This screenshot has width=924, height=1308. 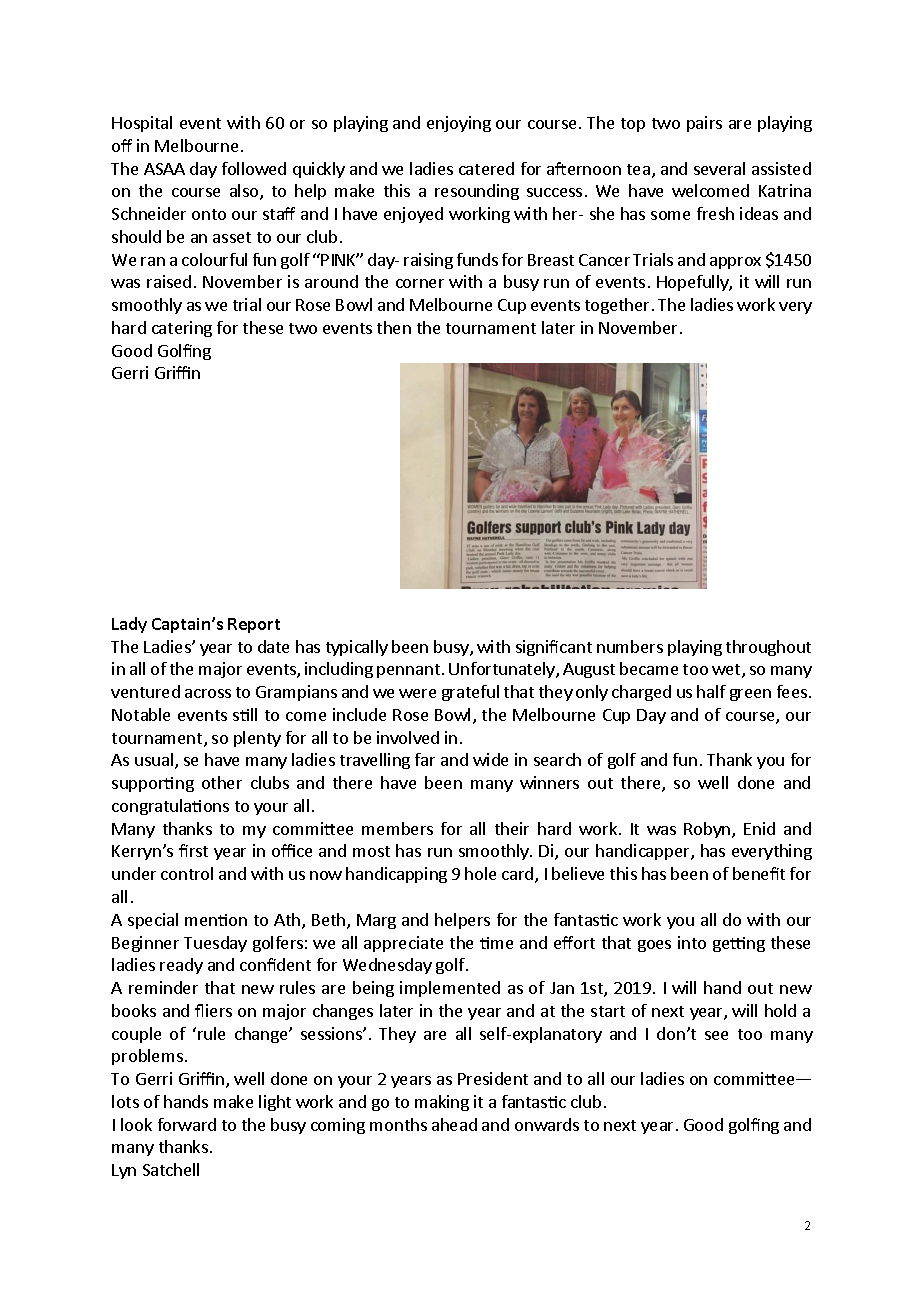 What do you see at coordinates (187, 1124) in the screenshot?
I see `forward` at bounding box center [187, 1124].
